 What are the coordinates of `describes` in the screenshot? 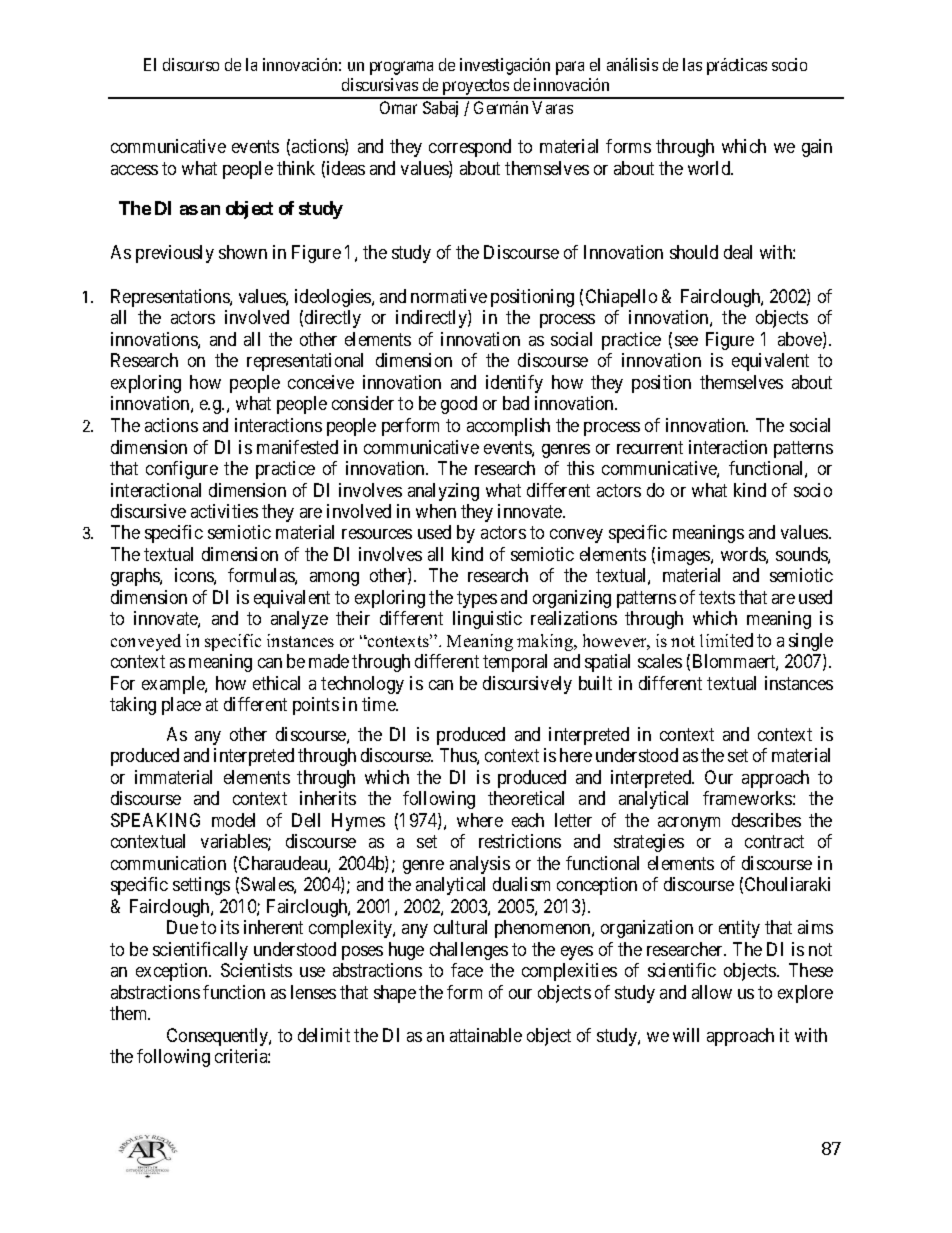 It's located at (766, 820).
